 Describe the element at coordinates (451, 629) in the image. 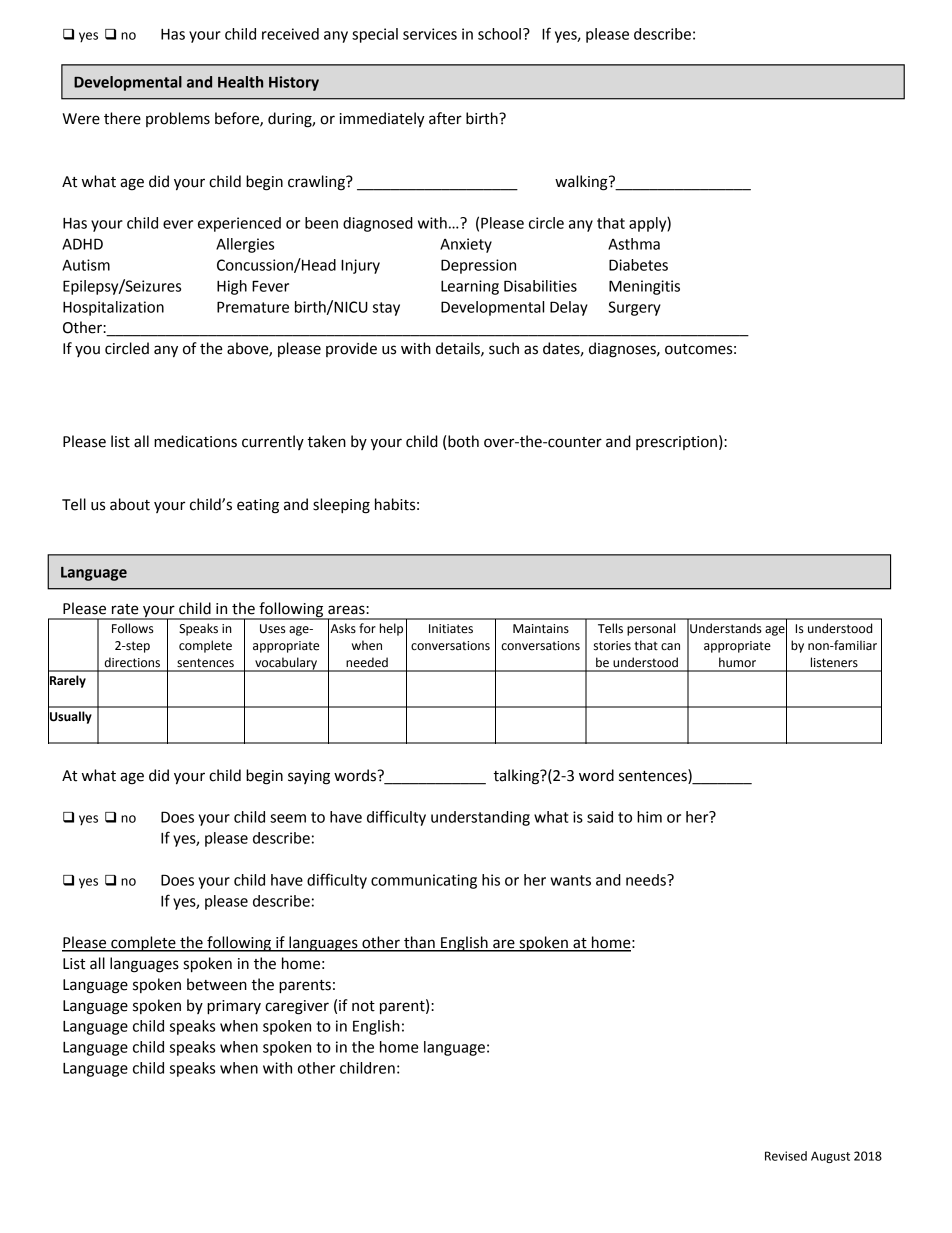

I see `Initiates` at that location.
